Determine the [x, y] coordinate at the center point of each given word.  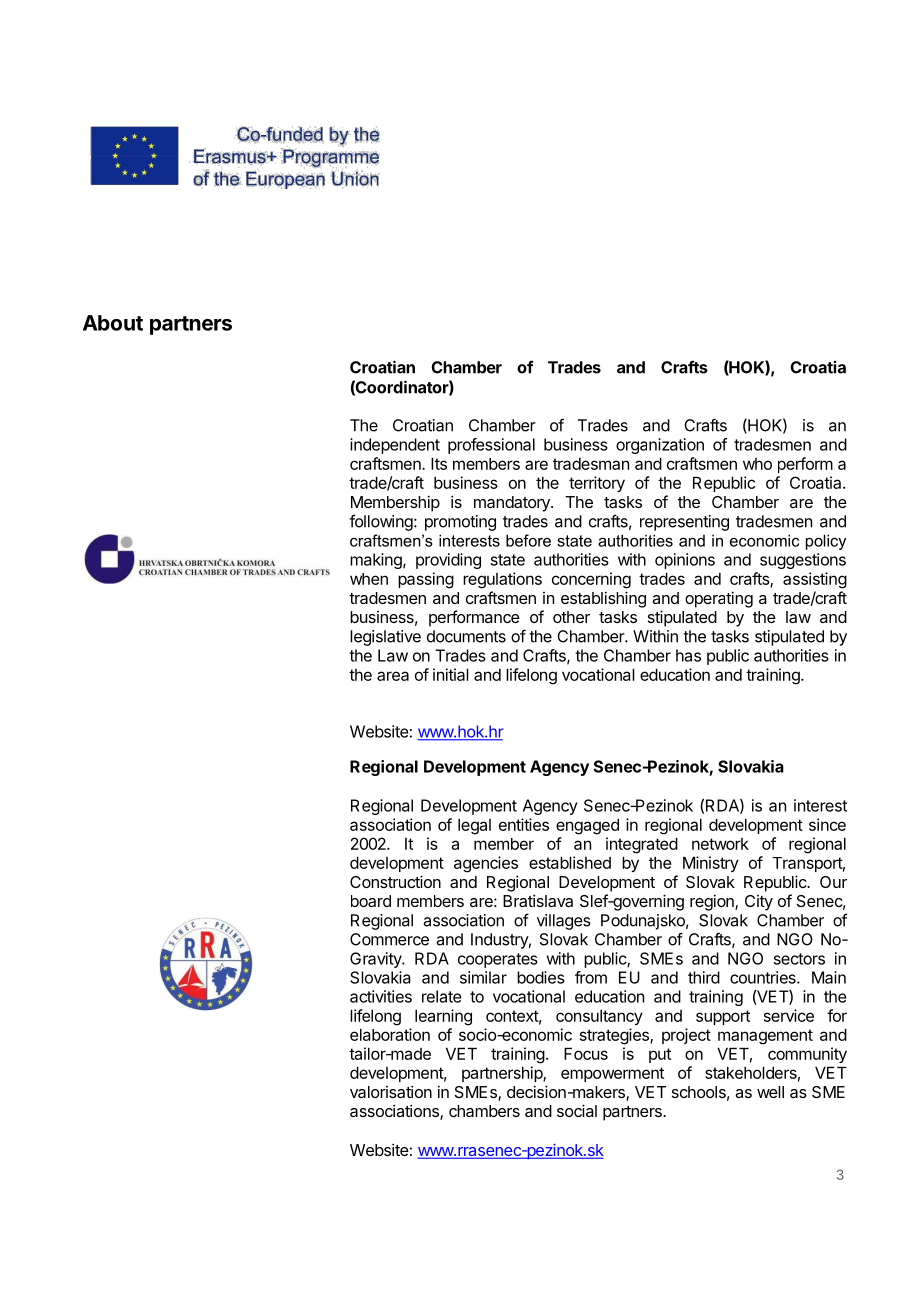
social [577, 1110]
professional [491, 446]
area [393, 676]
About [113, 323]
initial [451, 674]
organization [660, 446]
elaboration [390, 1034]
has [688, 655]
